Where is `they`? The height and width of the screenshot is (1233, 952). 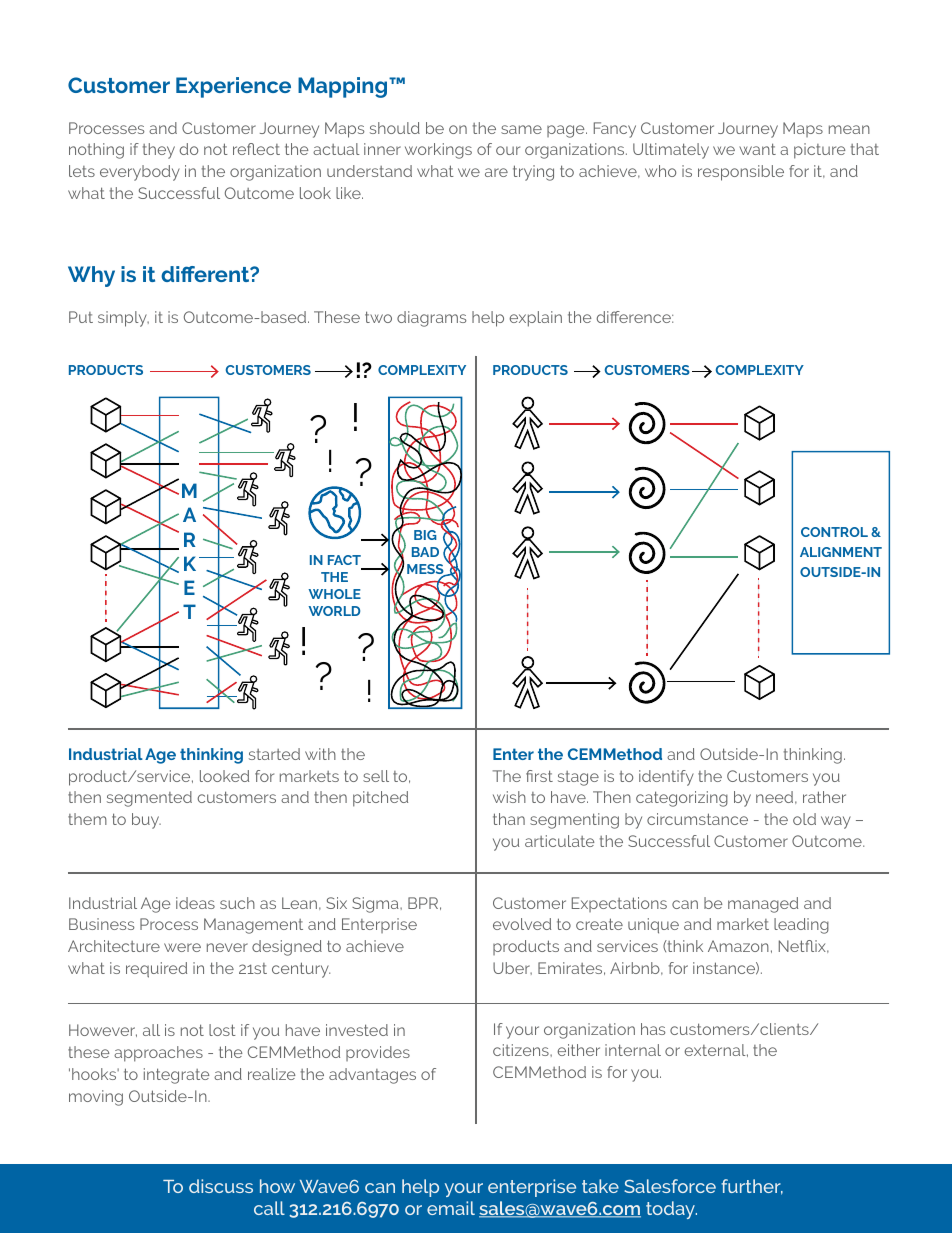 they is located at coordinates (159, 151).
